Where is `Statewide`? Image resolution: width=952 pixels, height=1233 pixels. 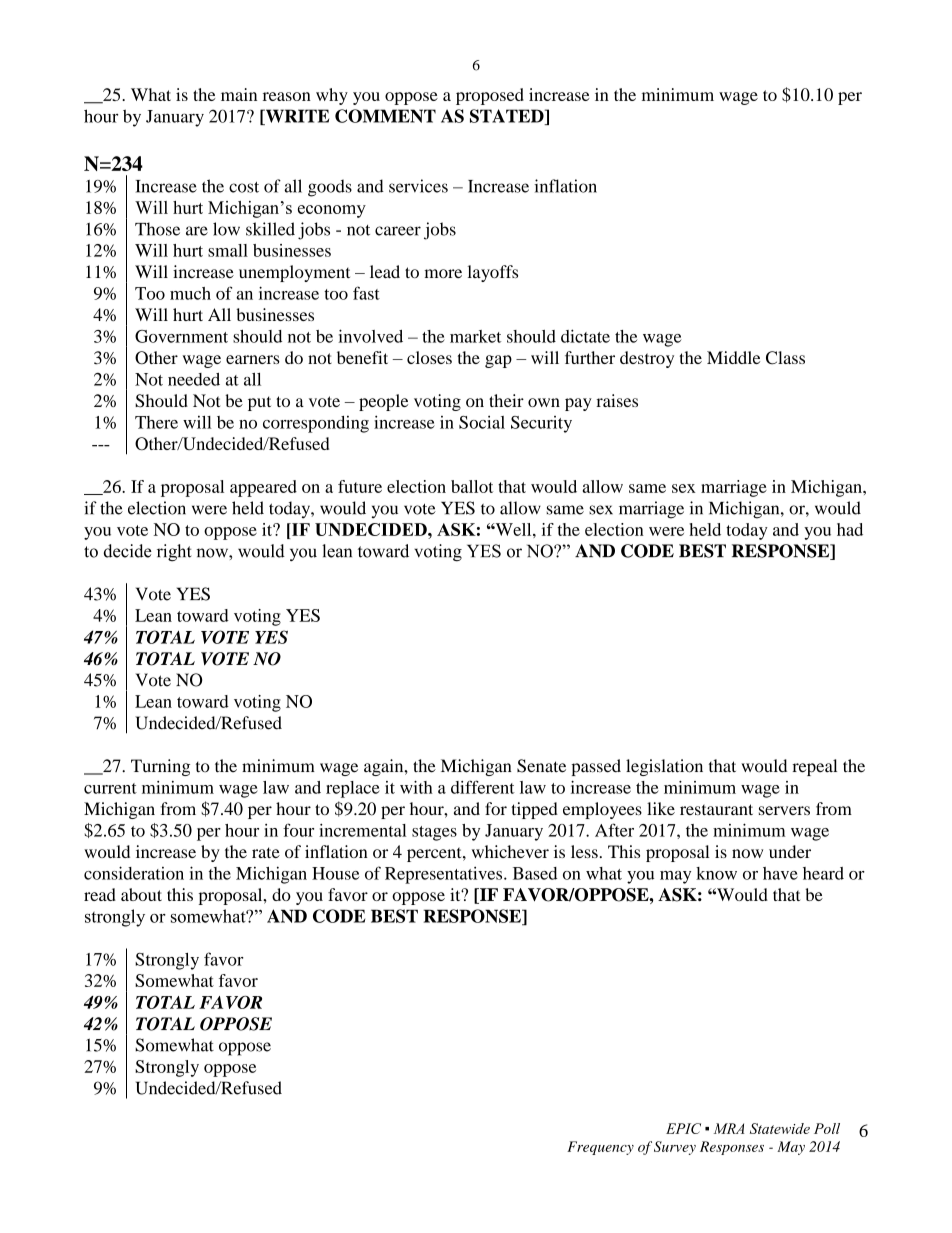 Statewide is located at coordinates (780, 1128).
